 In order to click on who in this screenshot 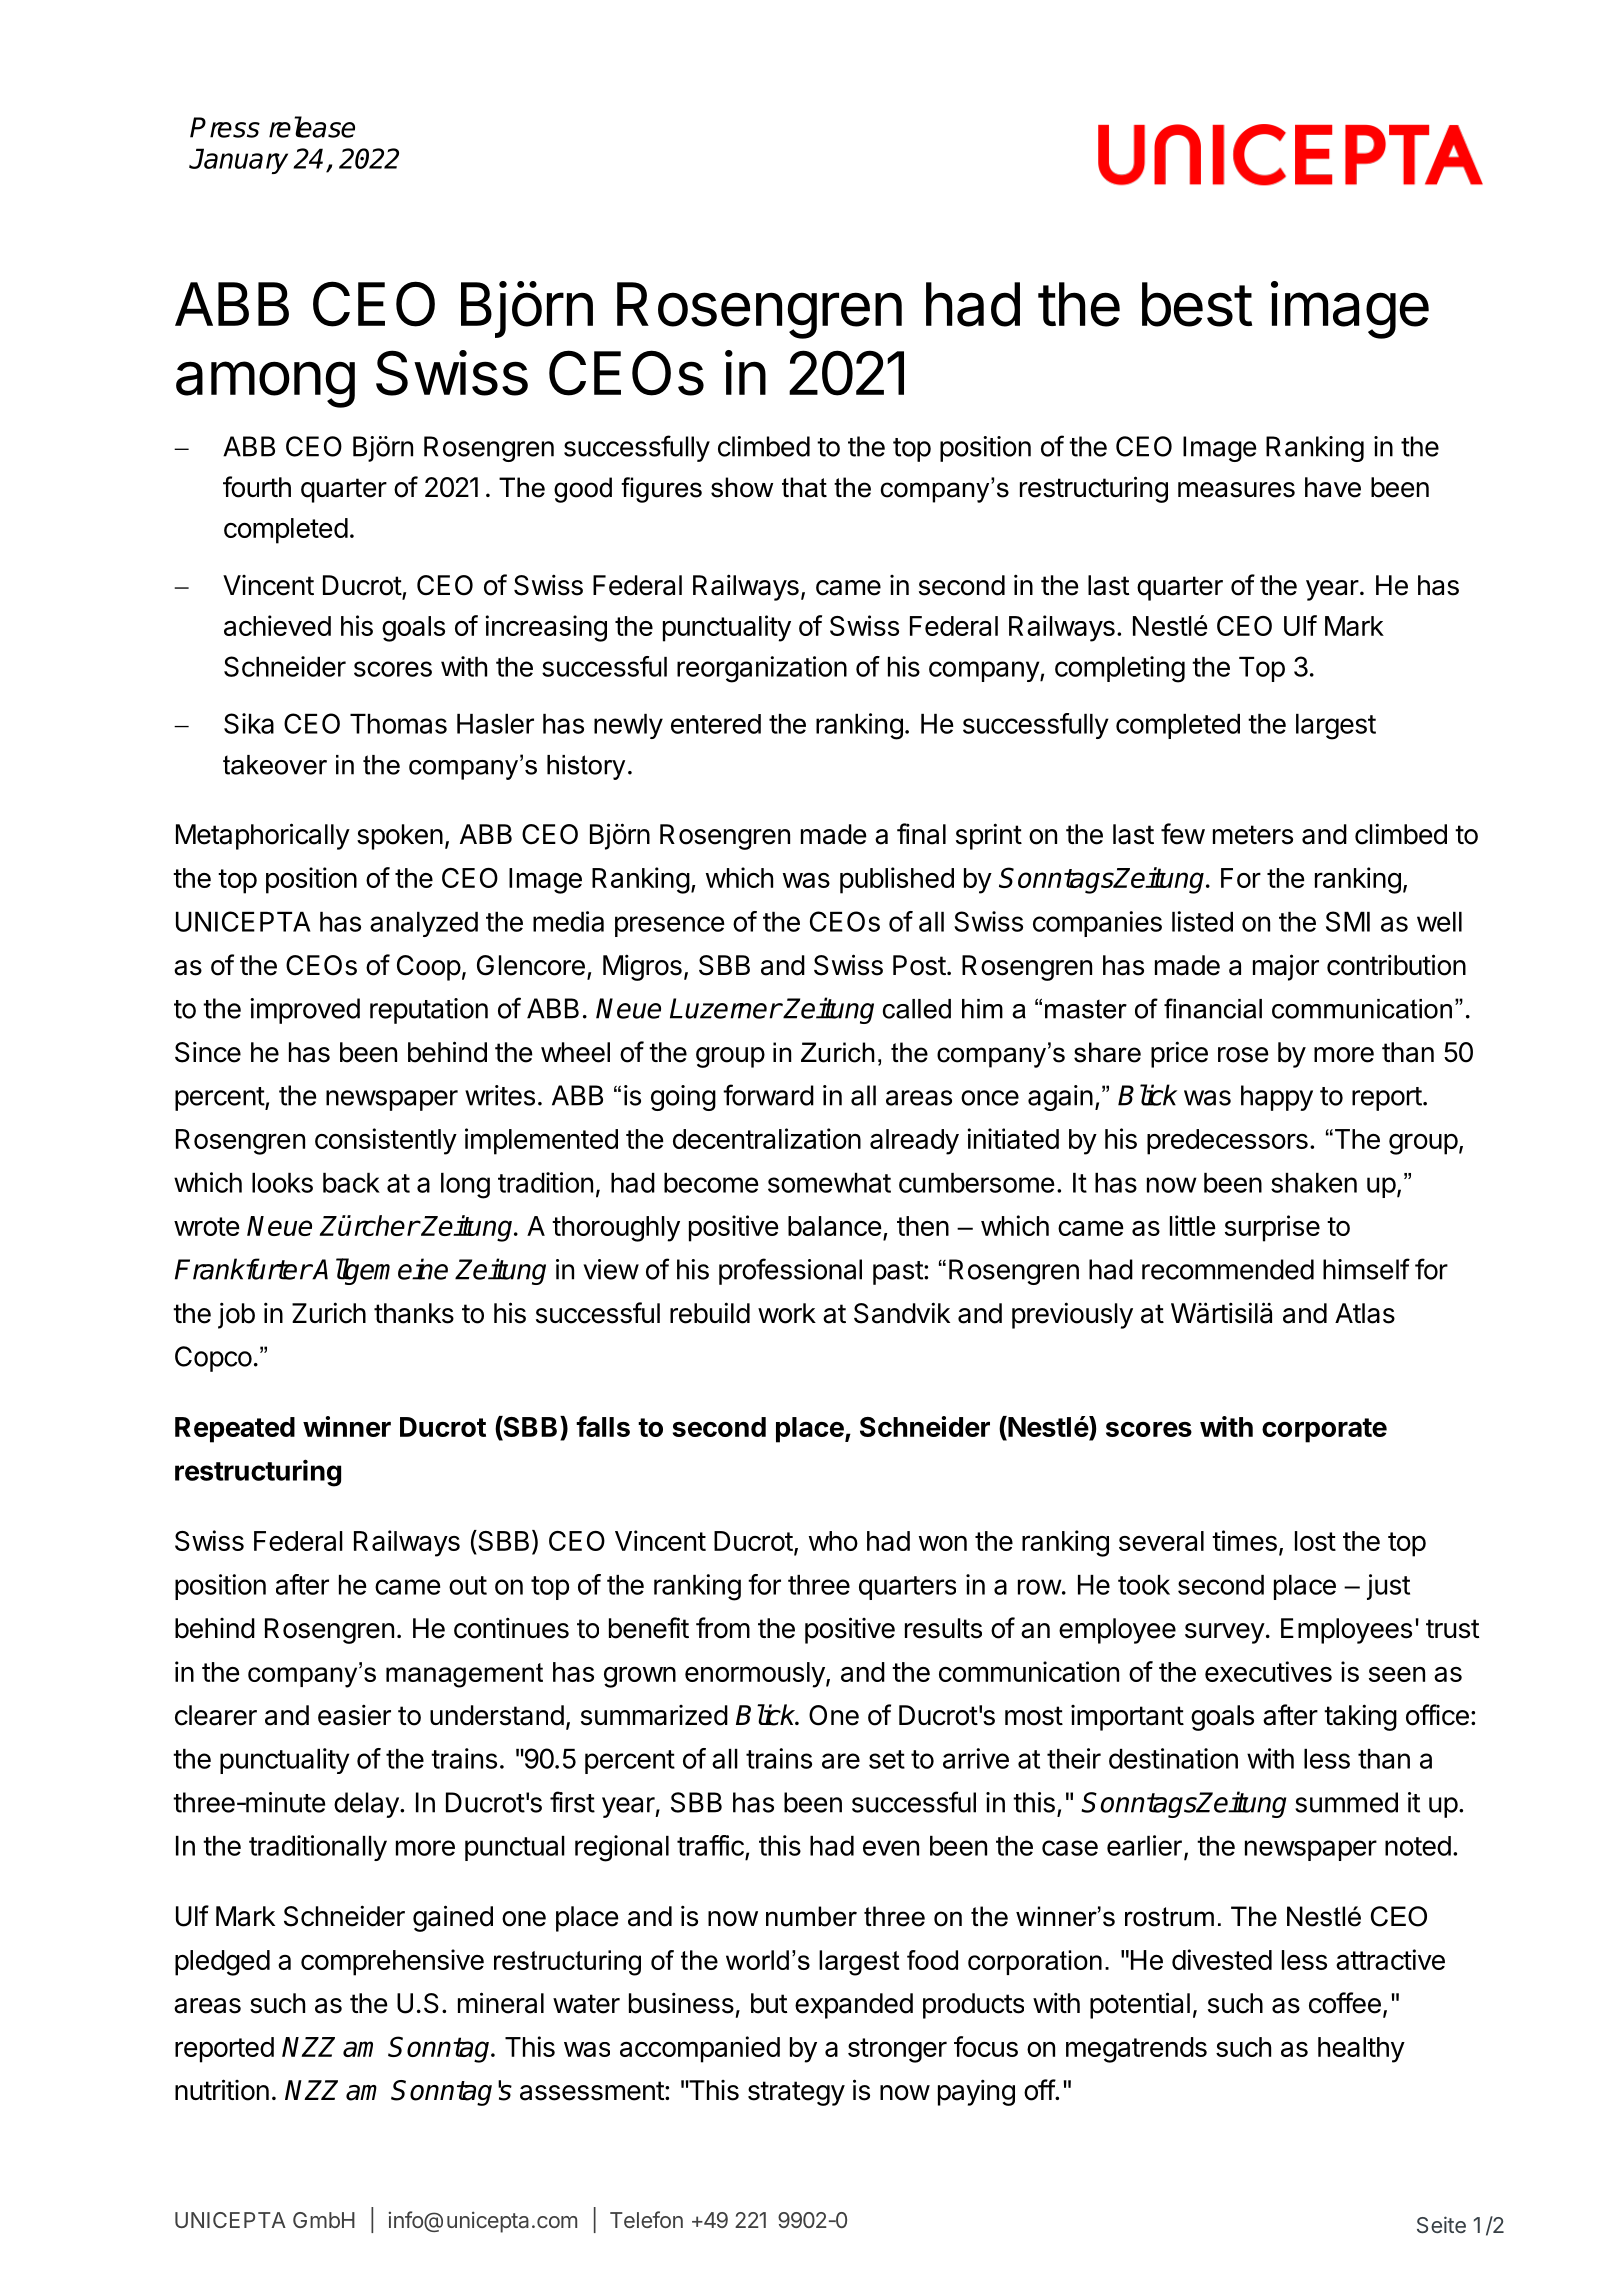, I will do `click(833, 1541)`.
